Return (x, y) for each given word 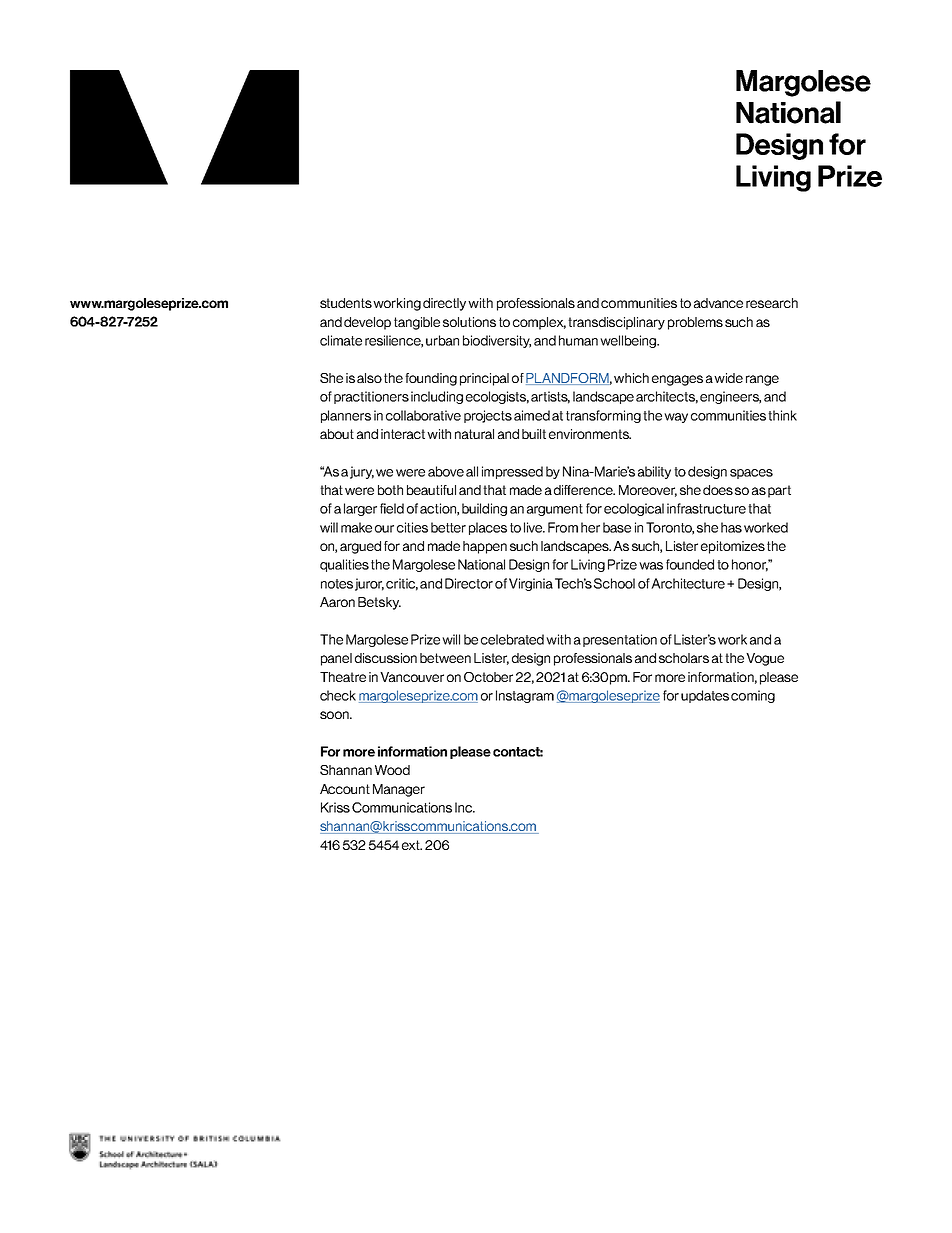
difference (584, 490)
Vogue (765, 659)
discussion (386, 658)
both (390, 490)
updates (705, 696)
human (578, 340)
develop (367, 323)
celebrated (512, 639)
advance (718, 303)
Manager (399, 790)
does (718, 490)
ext (412, 845)
